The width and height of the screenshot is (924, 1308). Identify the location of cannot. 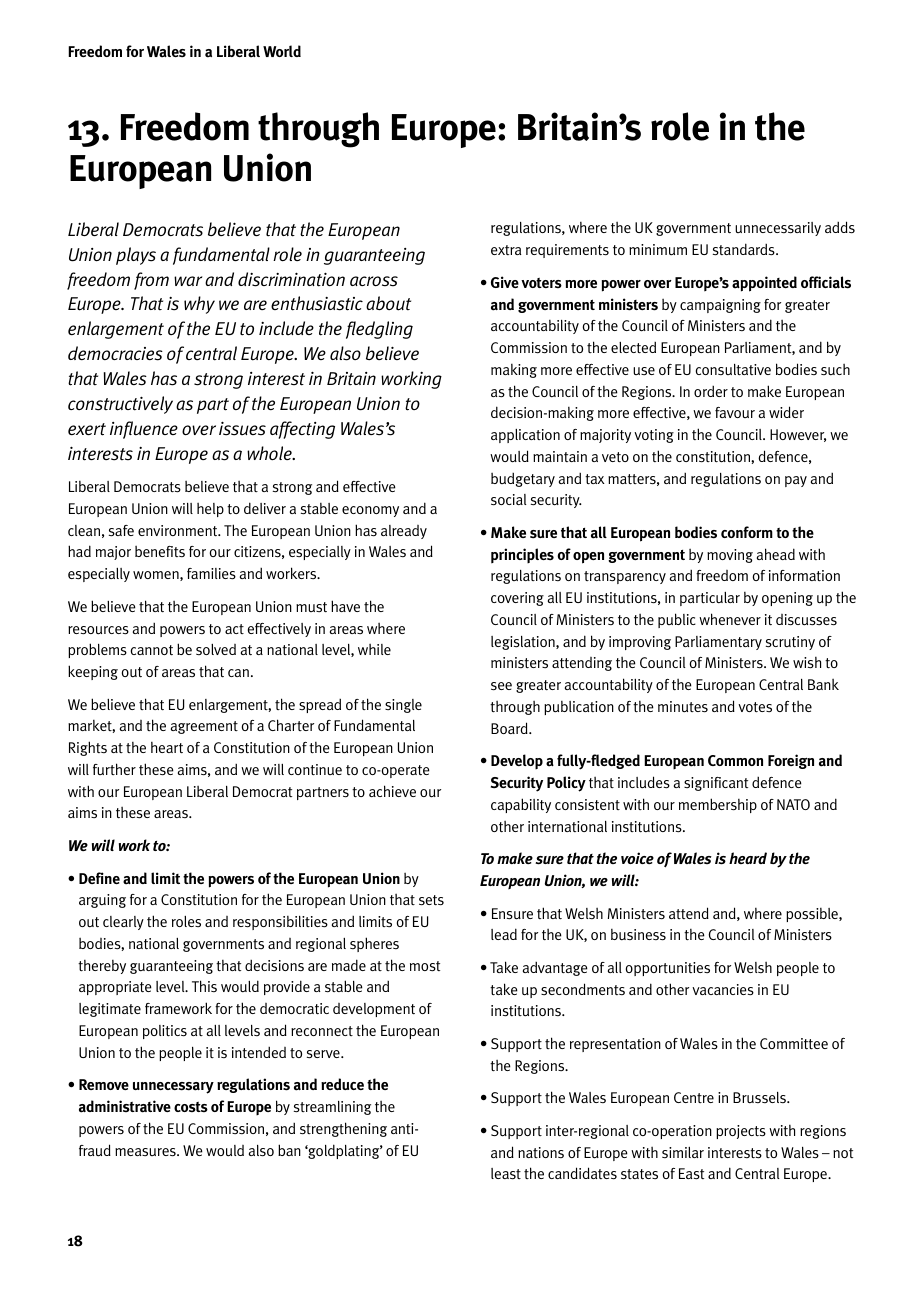
(152, 650).
